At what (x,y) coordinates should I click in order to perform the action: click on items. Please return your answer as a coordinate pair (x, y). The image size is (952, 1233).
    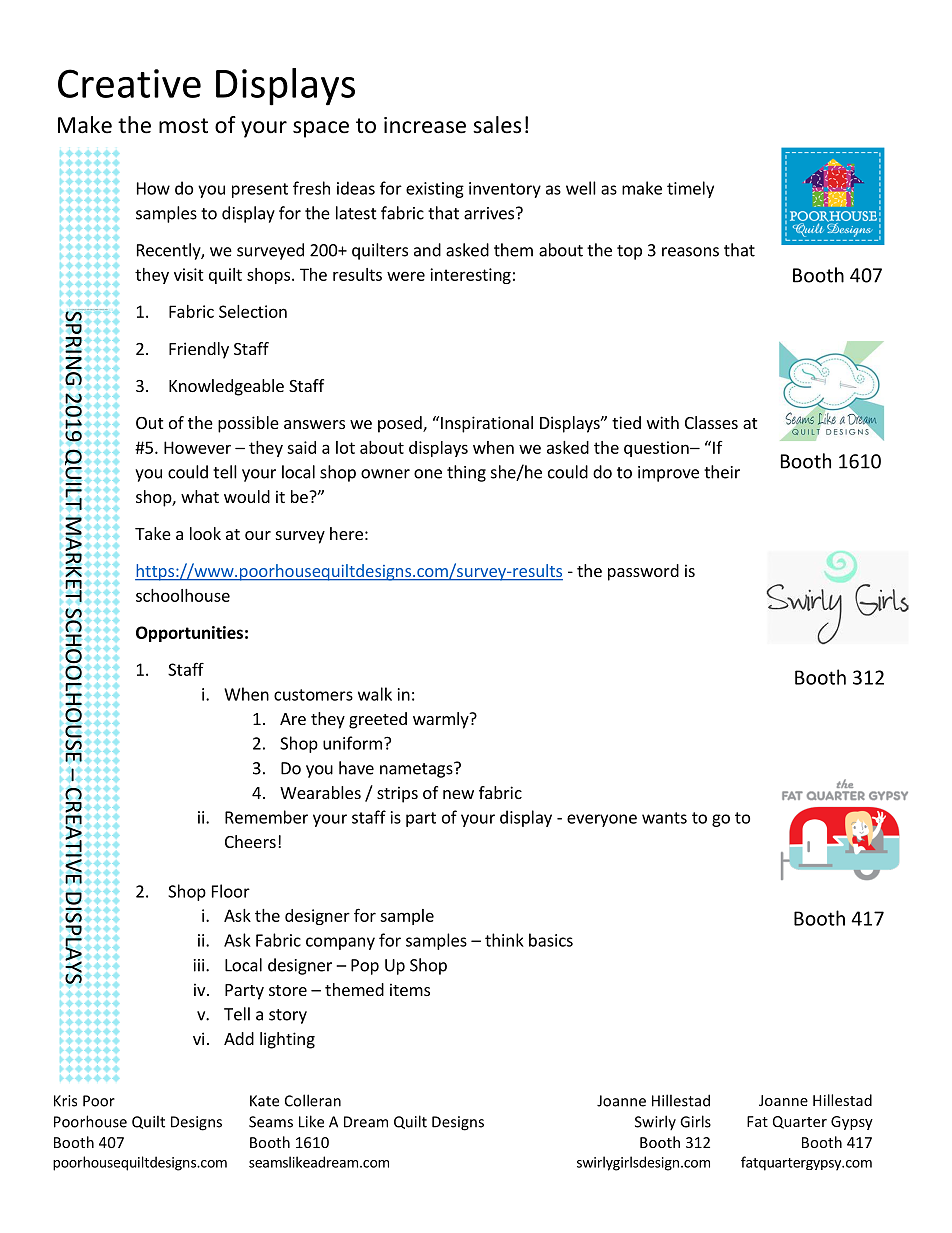
    Looking at the image, I should click on (410, 989).
